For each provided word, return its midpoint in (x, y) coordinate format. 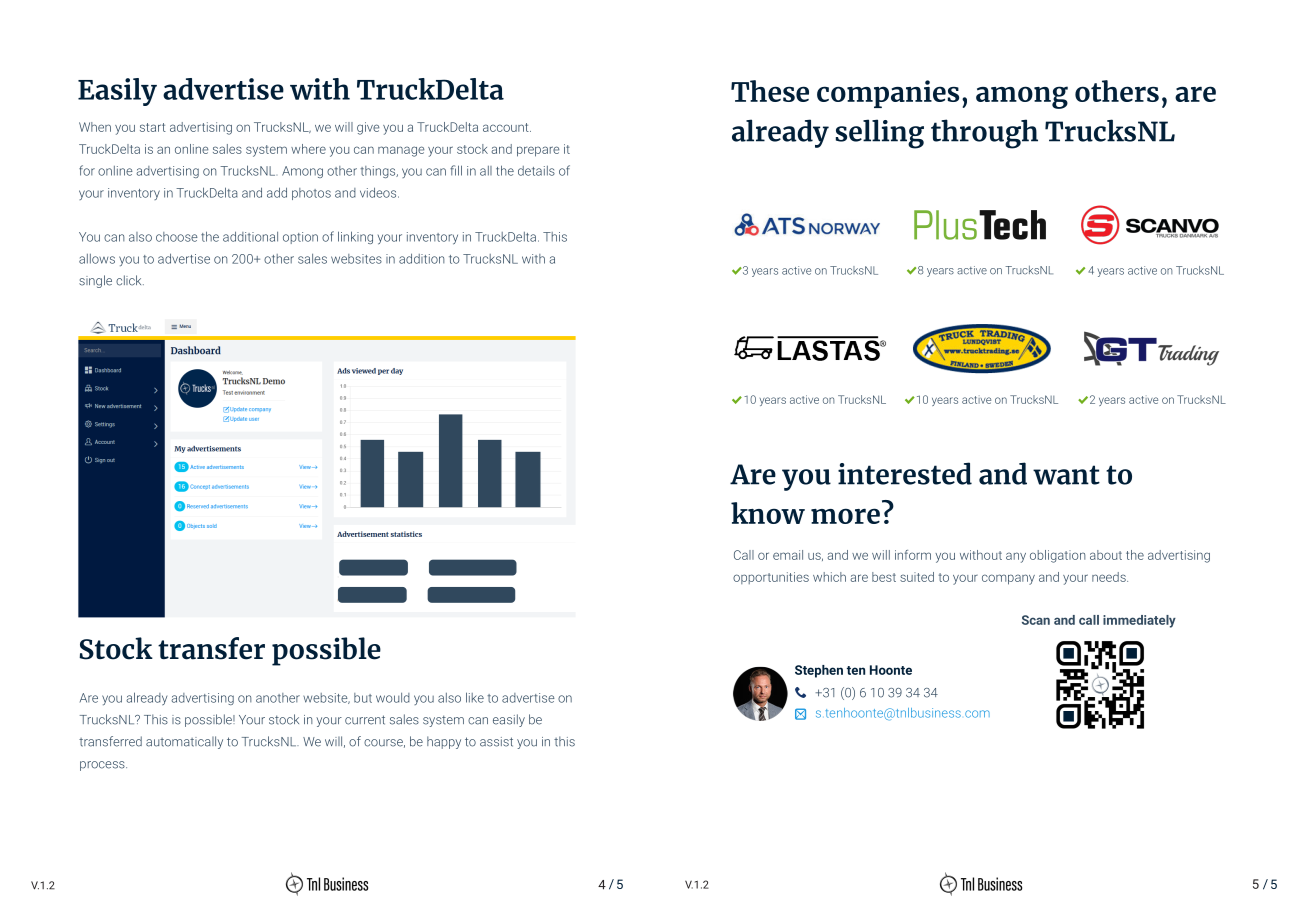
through (984, 134)
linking (355, 237)
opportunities (771, 578)
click (130, 280)
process (103, 766)
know (768, 513)
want (1066, 475)
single (95, 281)
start (153, 127)
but (363, 698)
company (1008, 579)
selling (880, 134)
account (507, 127)
